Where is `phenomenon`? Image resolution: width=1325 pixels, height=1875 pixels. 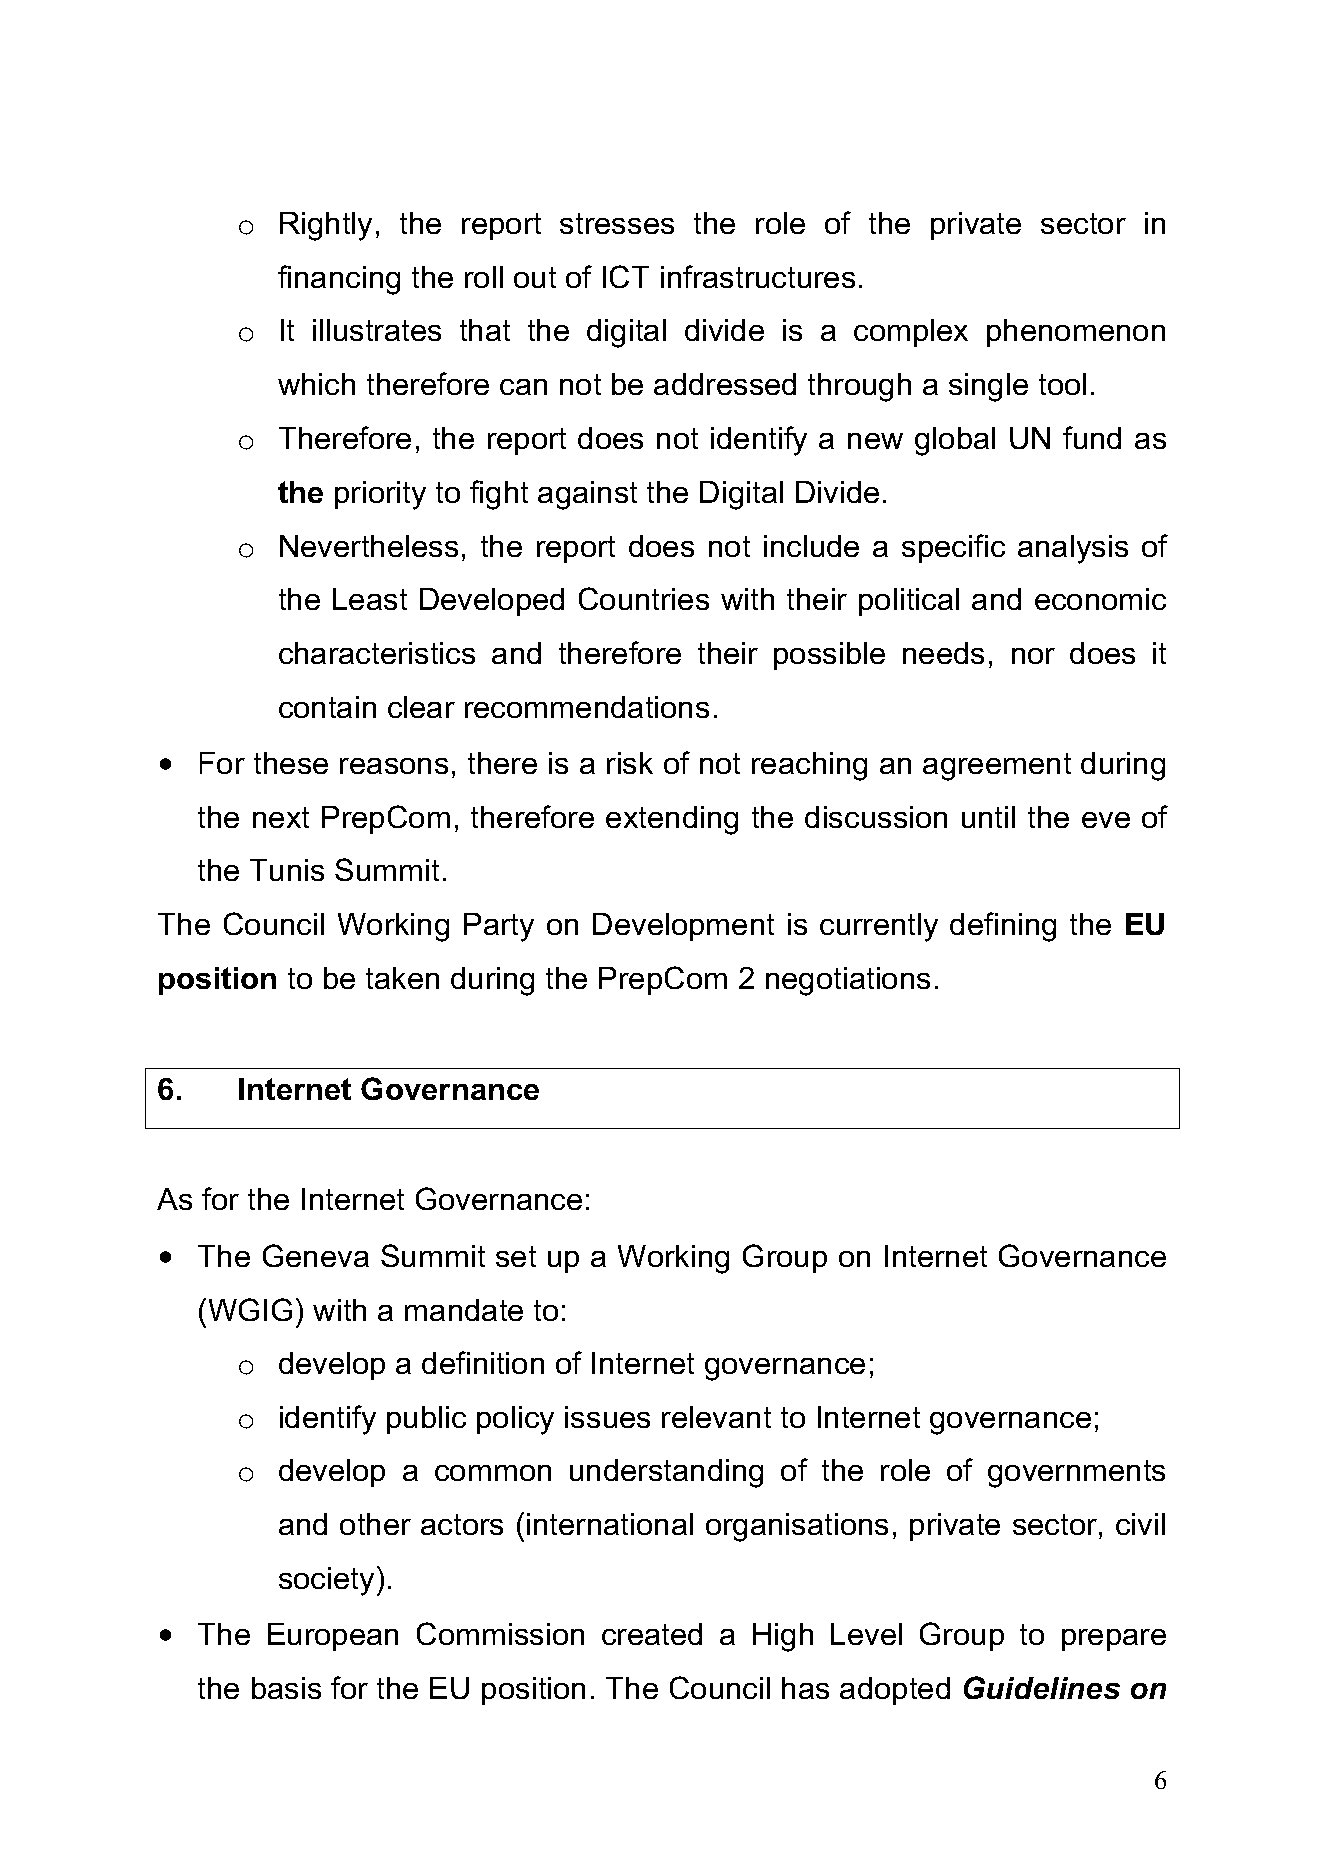
phenomenon is located at coordinates (1076, 333).
